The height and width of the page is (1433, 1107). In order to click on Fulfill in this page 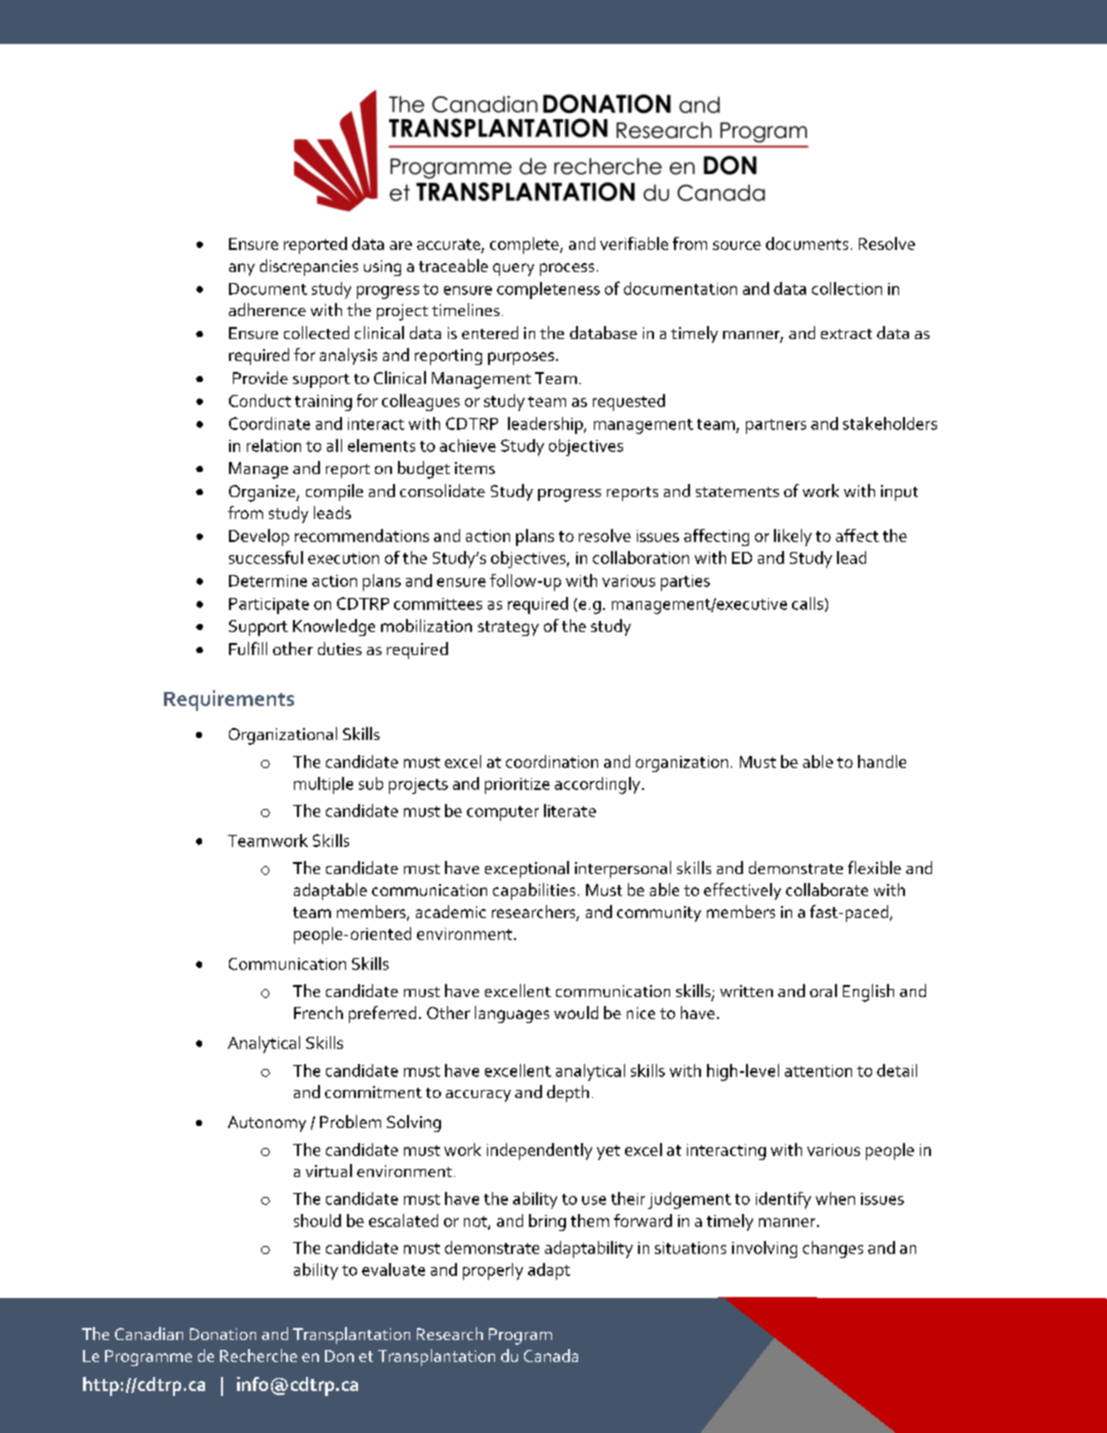, I will do `click(248, 648)`.
